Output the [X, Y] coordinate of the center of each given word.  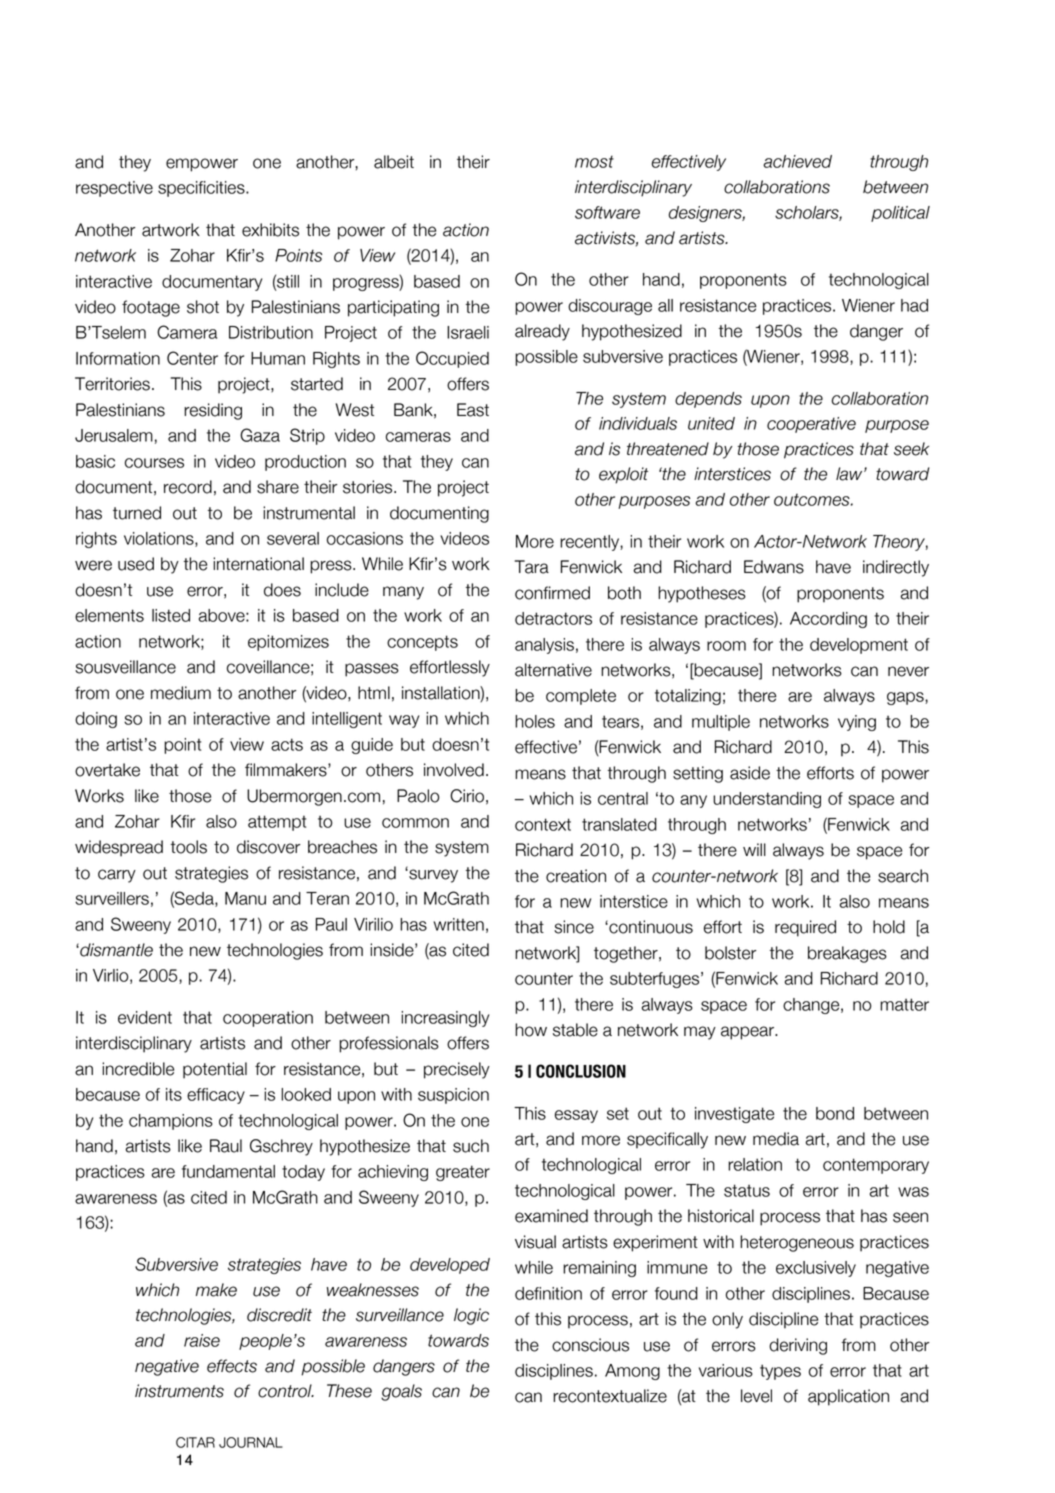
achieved [797, 161]
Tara [532, 567]
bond [835, 1113]
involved [454, 770]
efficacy [216, 1096]
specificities [202, 189]
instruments [179, 1391]
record [188, 487]
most [594, 161]
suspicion [453, 1096]
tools [188, 847]
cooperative [811, 425]
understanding [767, 800]
